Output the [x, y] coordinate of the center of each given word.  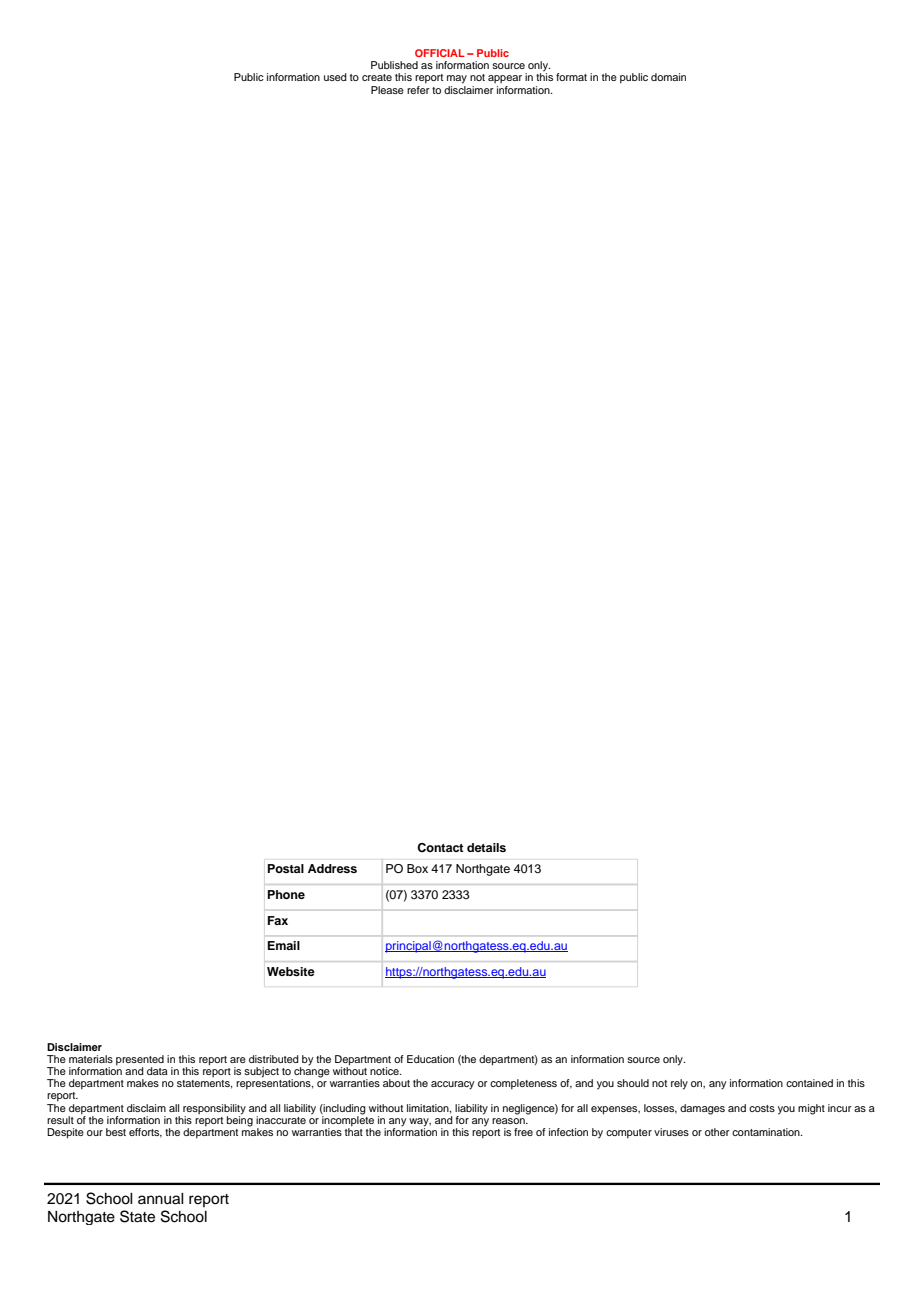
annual [161, 1199]
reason [509, 1121]
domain [668, 77]
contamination [767, 1132]
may [457, 79]
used [335, 77]
